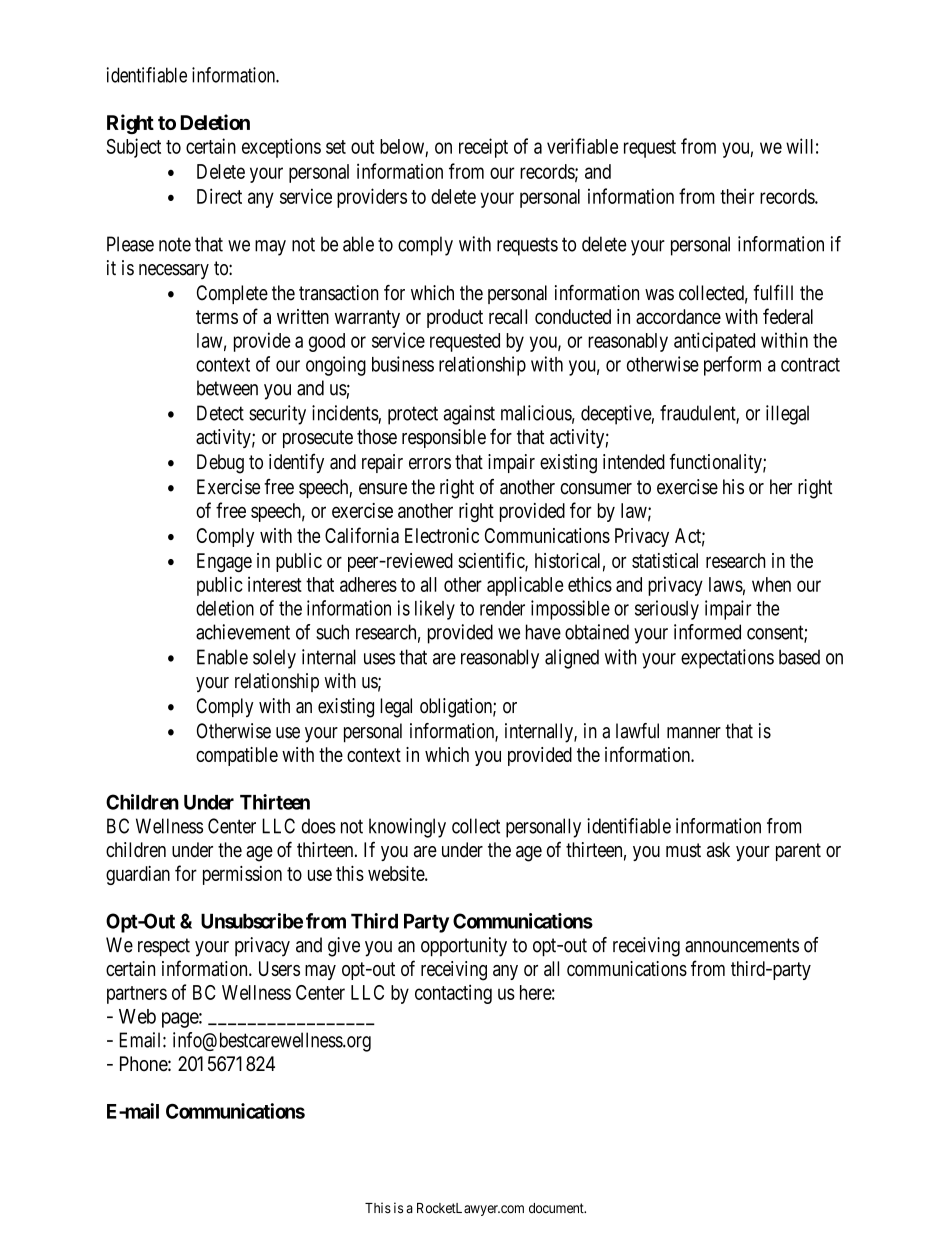 This document has width=952, height=1233. Describe the element at coordinates (742, 945) in the document. I see `announcements` at that location.
